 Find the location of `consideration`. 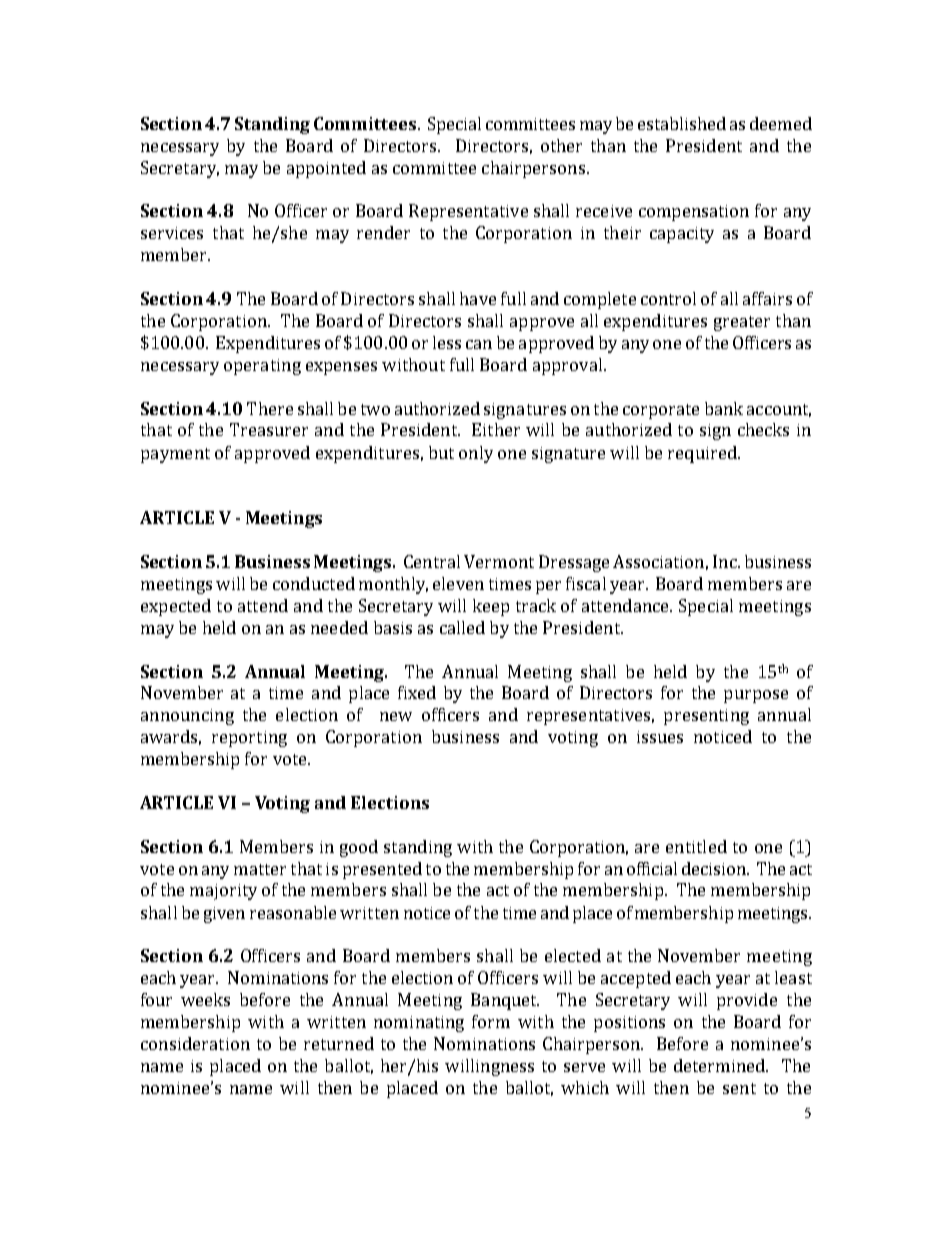

consideration is located at coordinates (195, 1043).
